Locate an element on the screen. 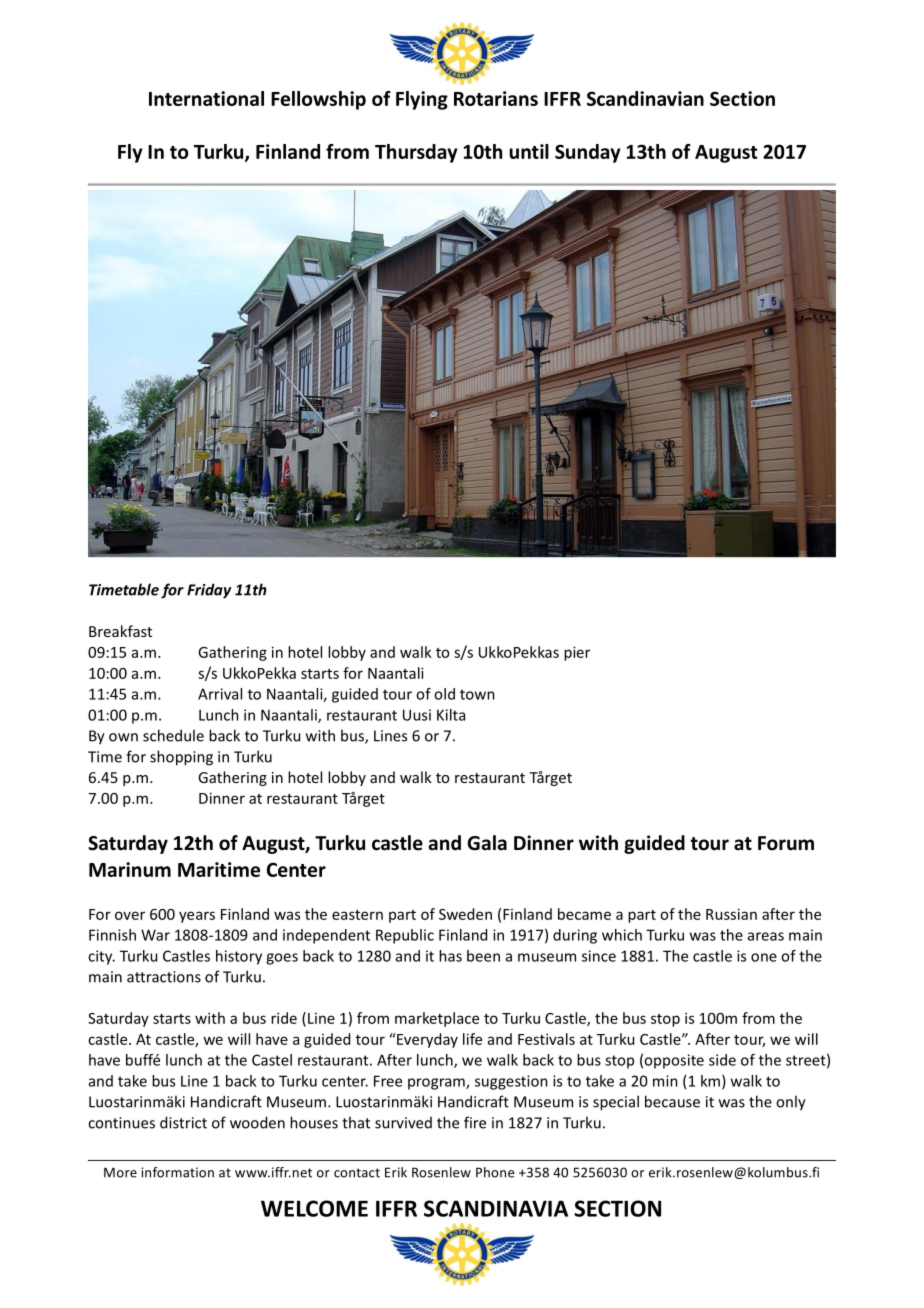 This screenshot has height=1308, width=924. Phone is located at coordinates (495, 1172).
